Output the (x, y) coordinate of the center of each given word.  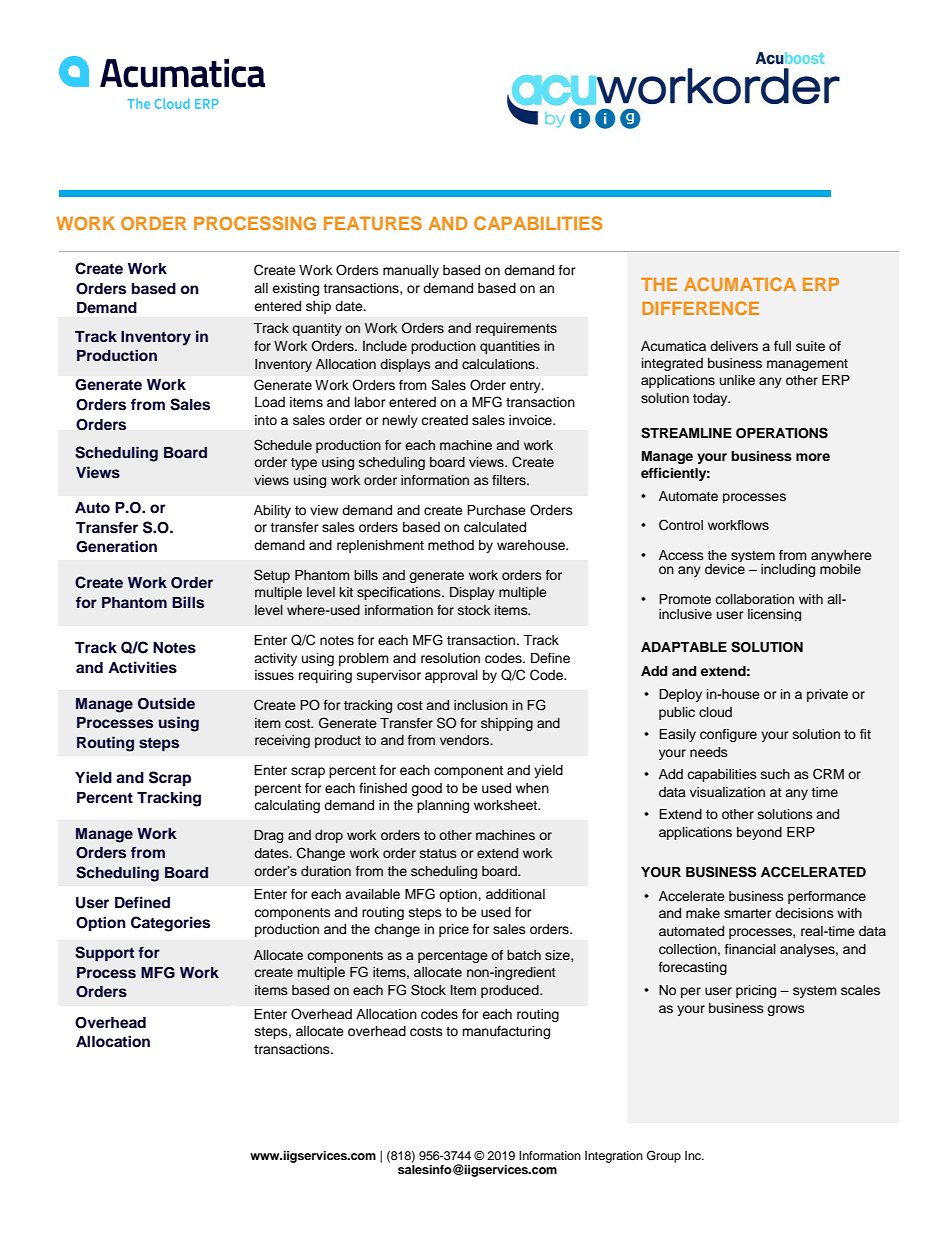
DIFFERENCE (700, 308)
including (788, 570)
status (438, 853)
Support (104, 954)
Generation (116, 546)
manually (411, 271)
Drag (268, 836)
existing (295, 289)
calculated (495, 527)
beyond (759, 833)
